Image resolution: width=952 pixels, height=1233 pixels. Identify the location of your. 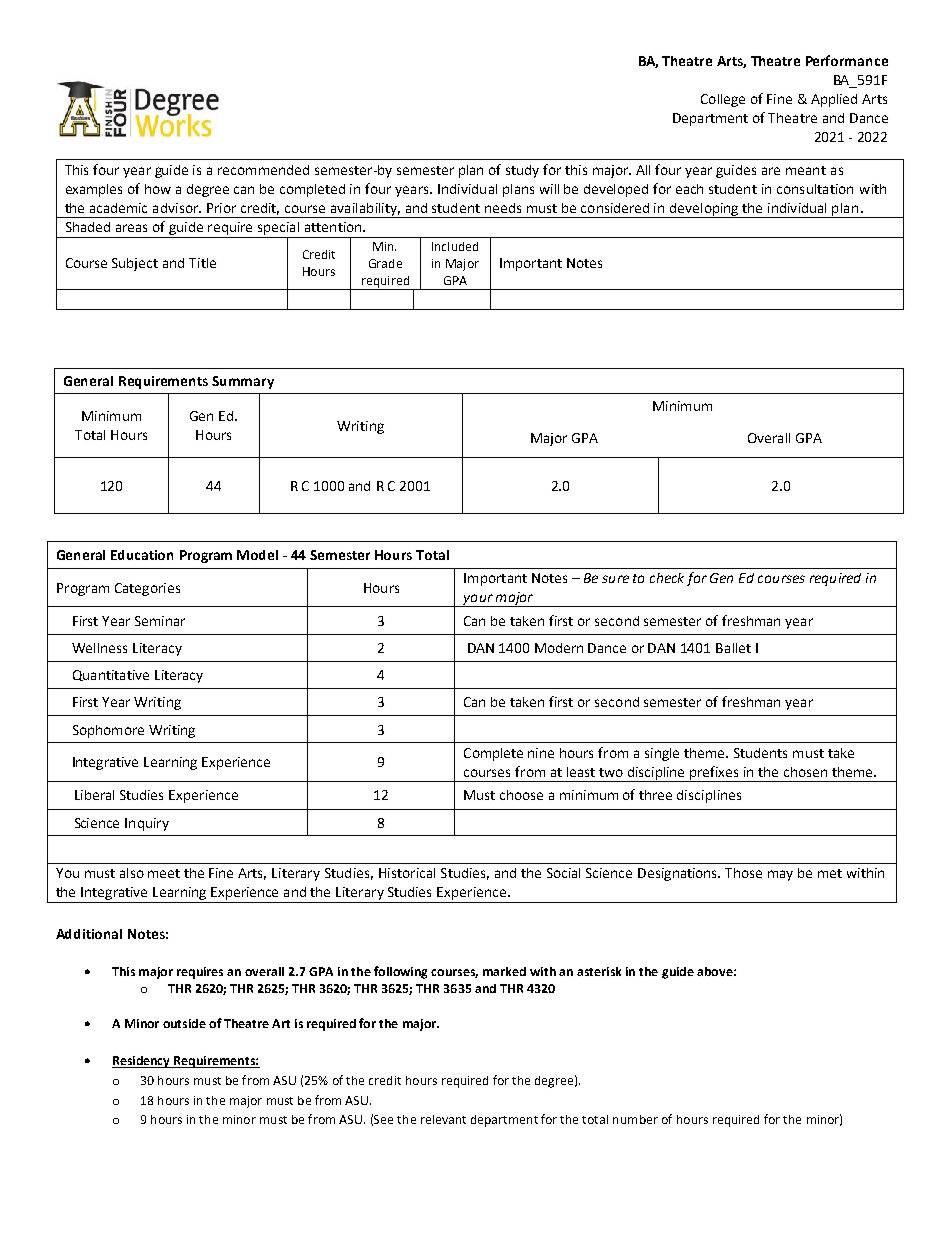
(478, 600).
